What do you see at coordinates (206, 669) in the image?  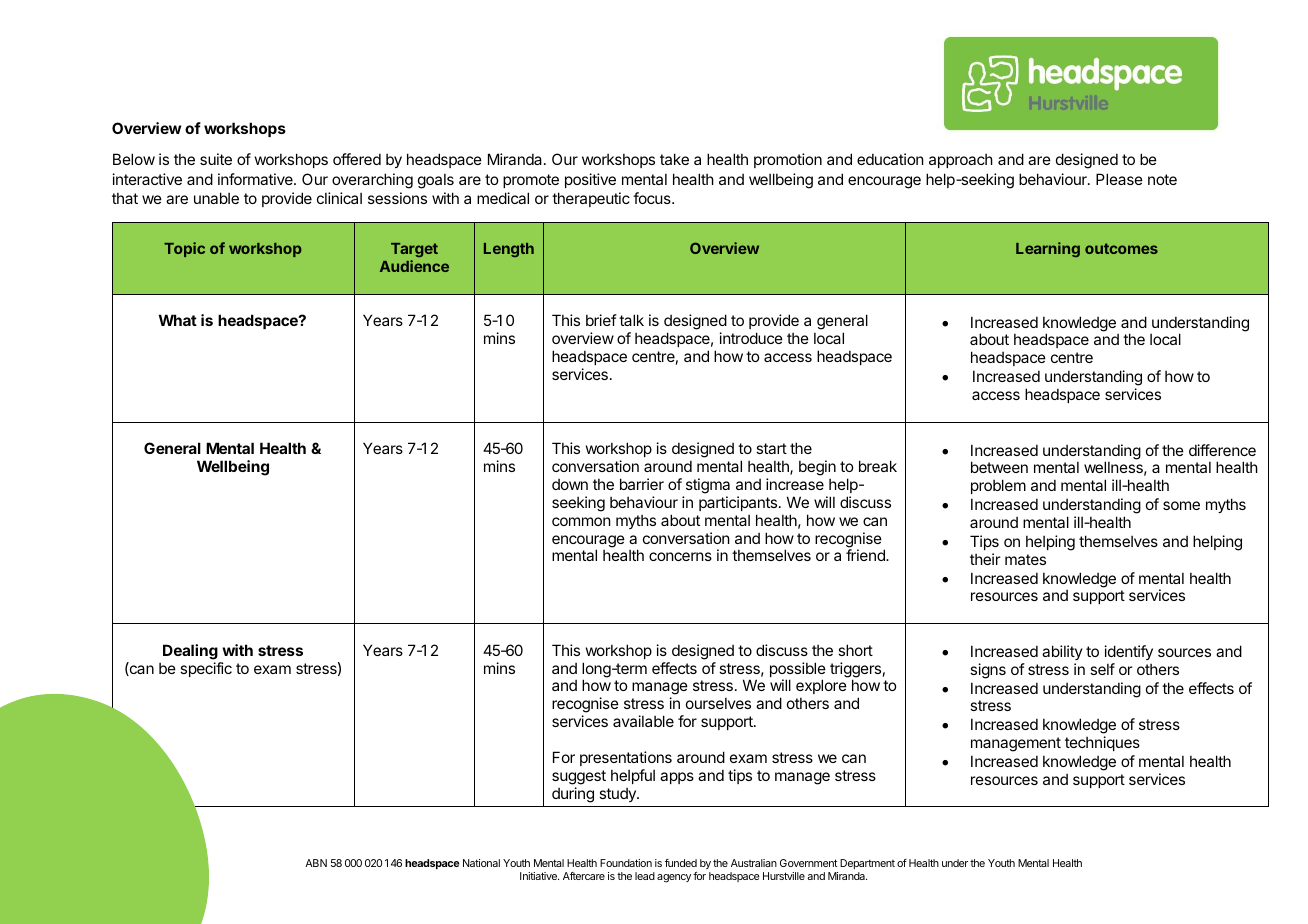 I see `specific` at bounding box center [206, 669].
